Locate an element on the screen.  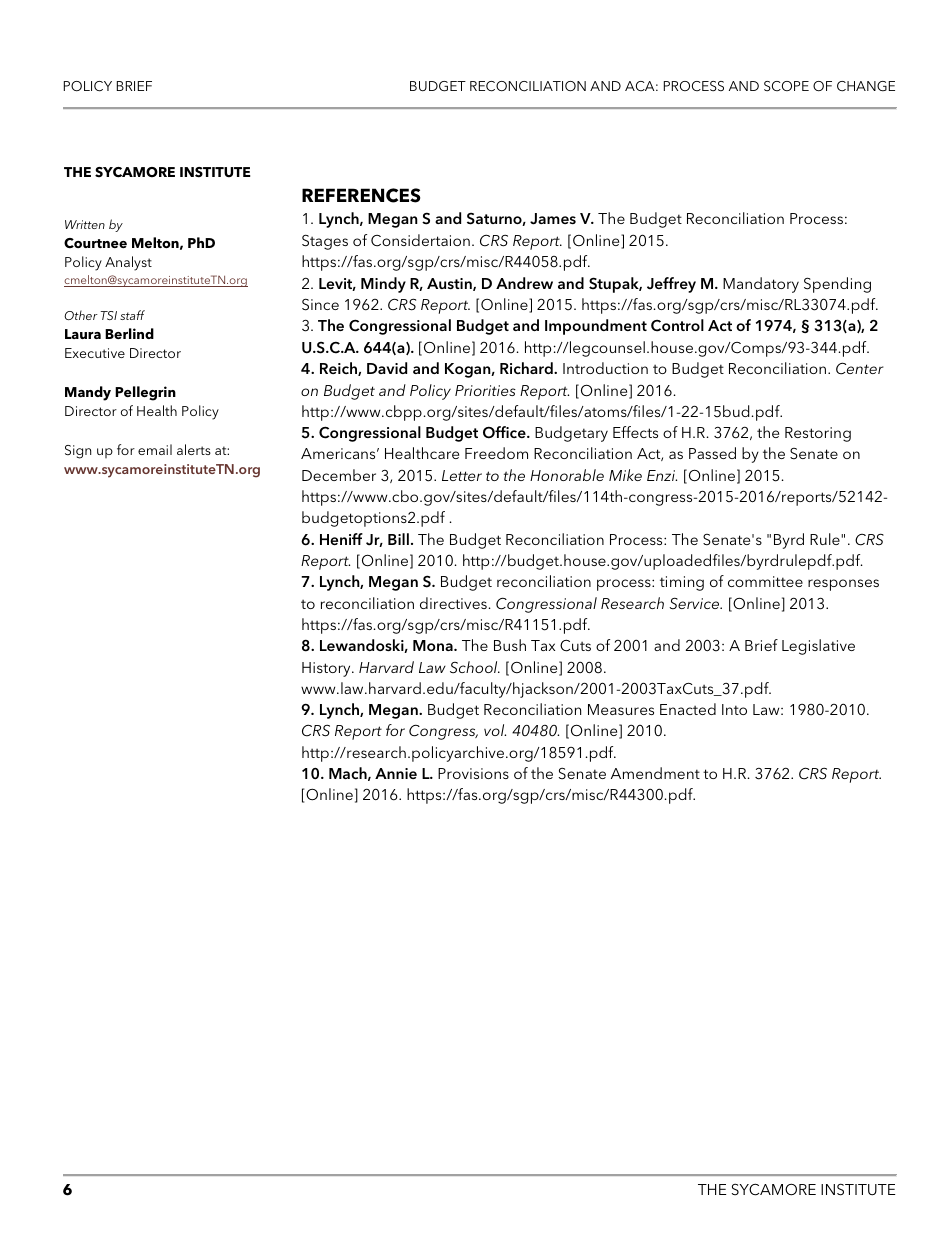
email is located at coordinates (155, 449).
